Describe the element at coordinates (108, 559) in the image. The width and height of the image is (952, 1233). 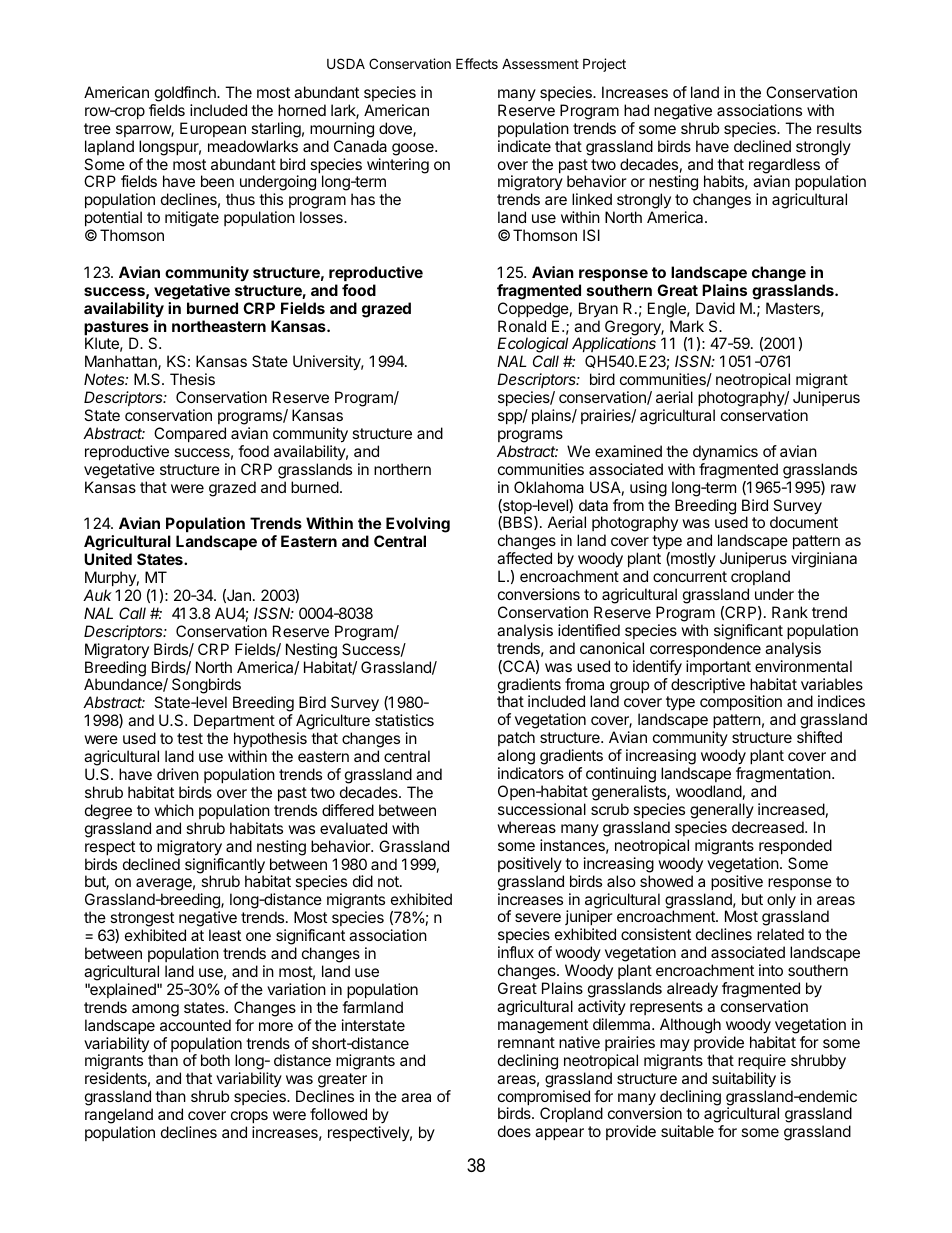
I see `United` at that location.
